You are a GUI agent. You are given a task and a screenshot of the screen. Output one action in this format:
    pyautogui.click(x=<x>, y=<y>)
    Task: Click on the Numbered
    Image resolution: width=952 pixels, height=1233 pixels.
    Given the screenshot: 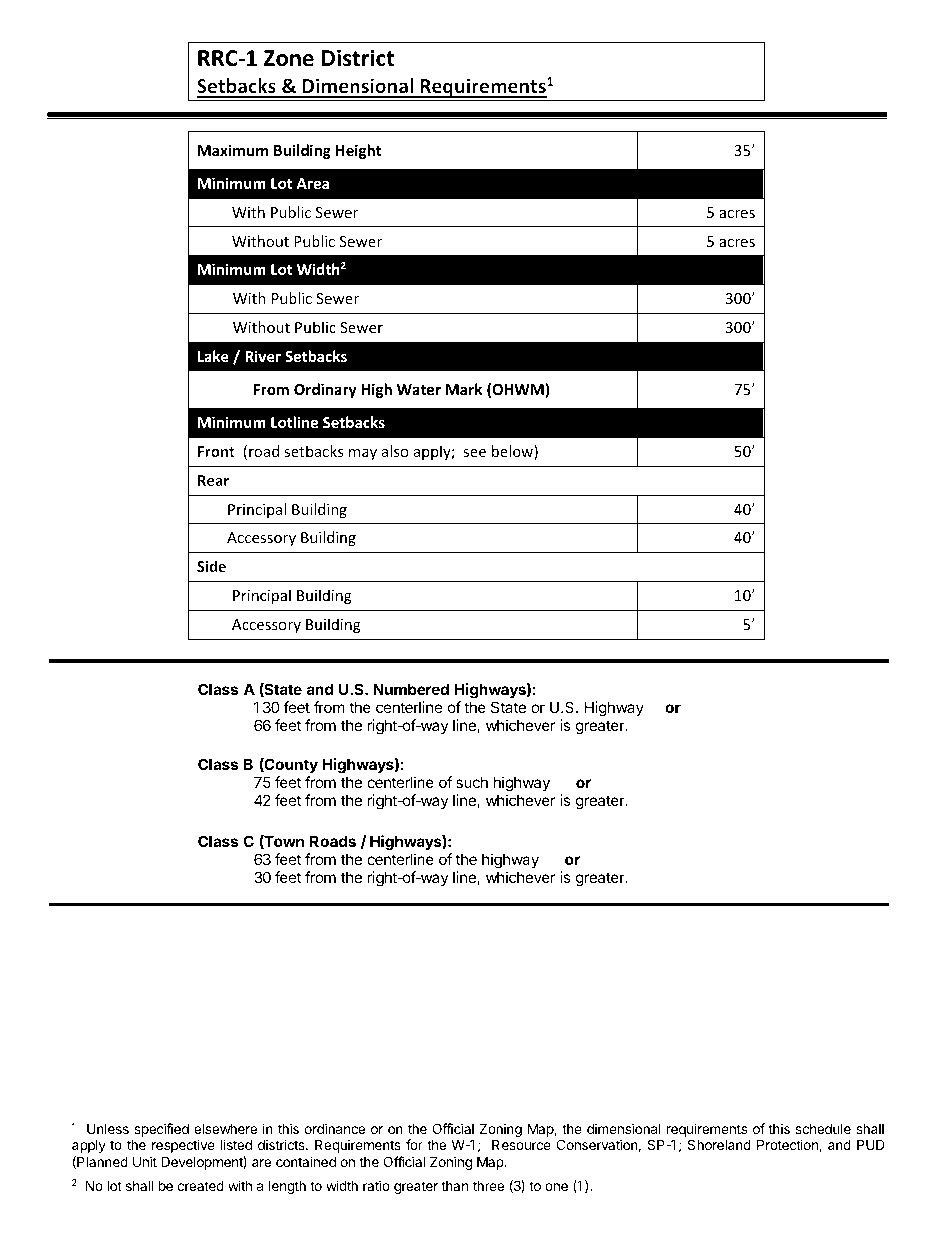 What is the action you would take?
    pyautogui.click(x=411, y=689)
